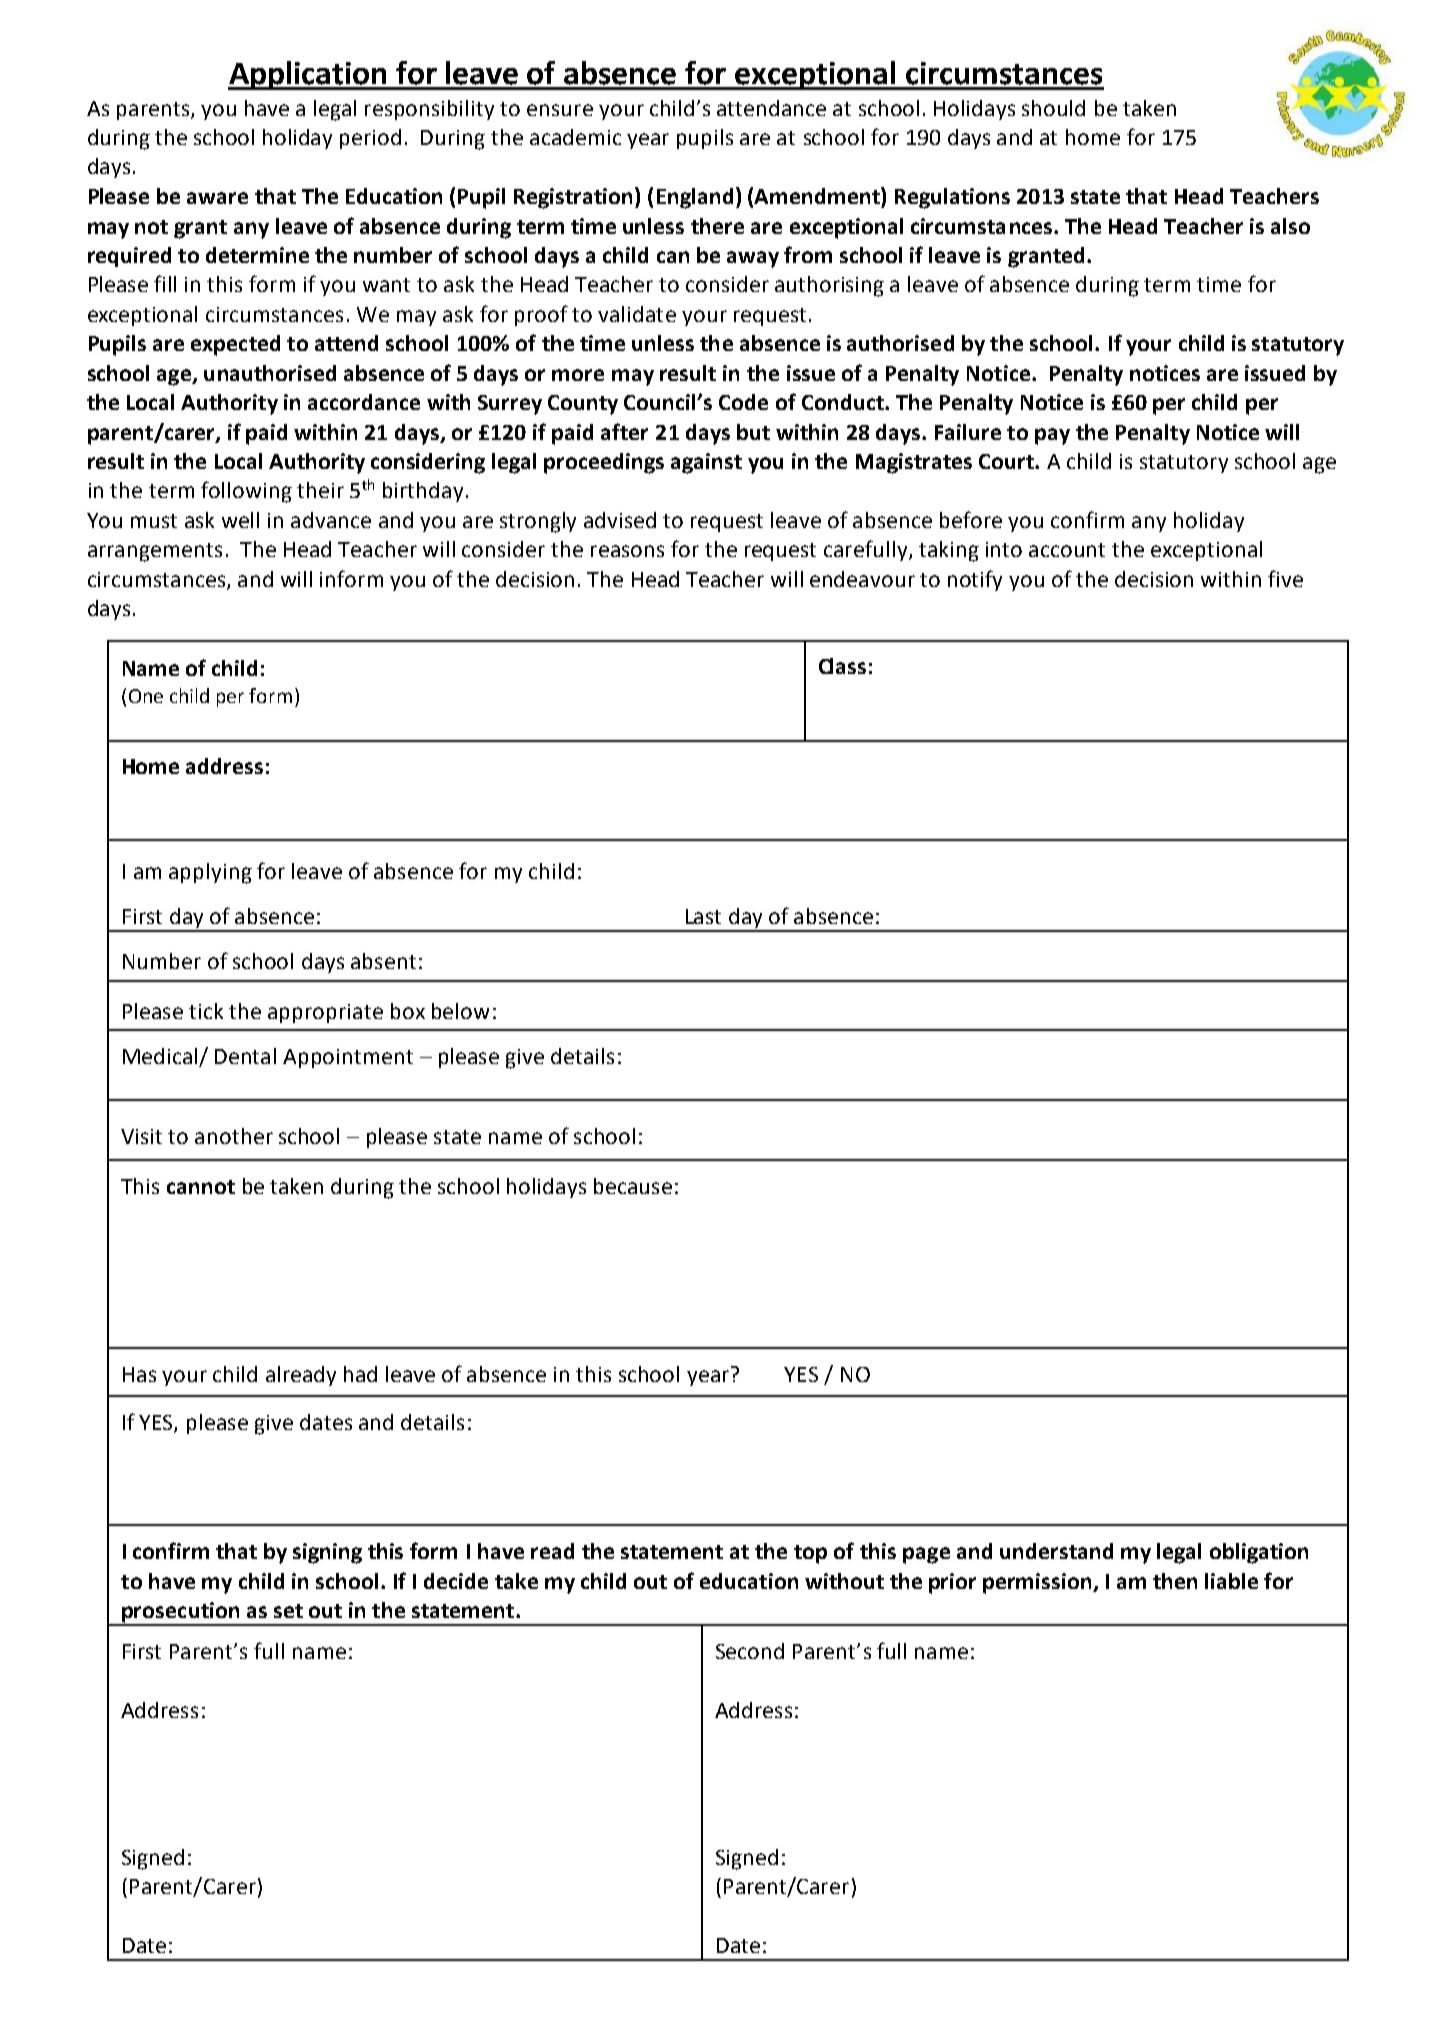  I want to click on account, so click(1067, 550).
